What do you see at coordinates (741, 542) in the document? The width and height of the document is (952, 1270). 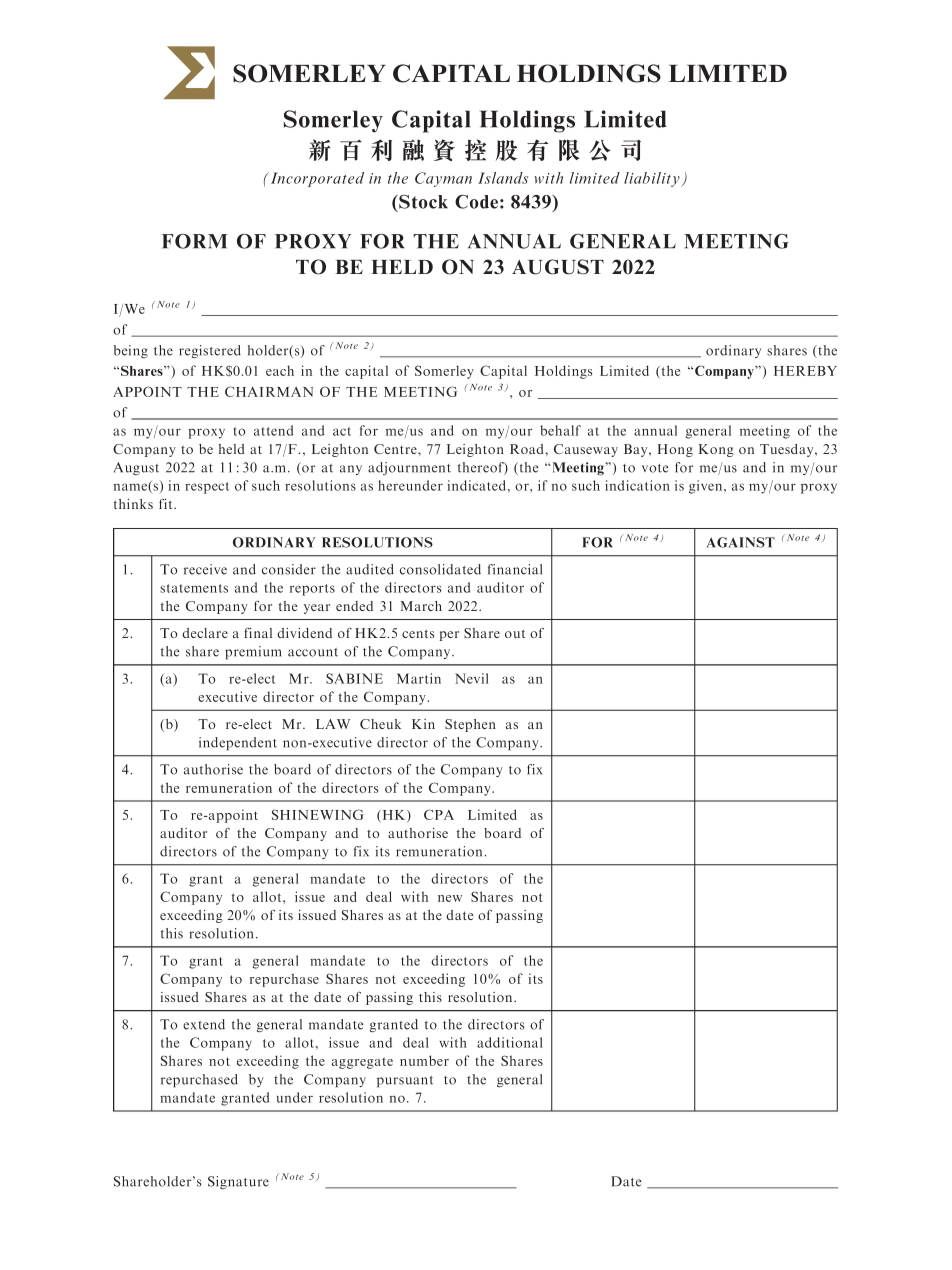 I see `AGAINST` at bounding box center [741, 542].
